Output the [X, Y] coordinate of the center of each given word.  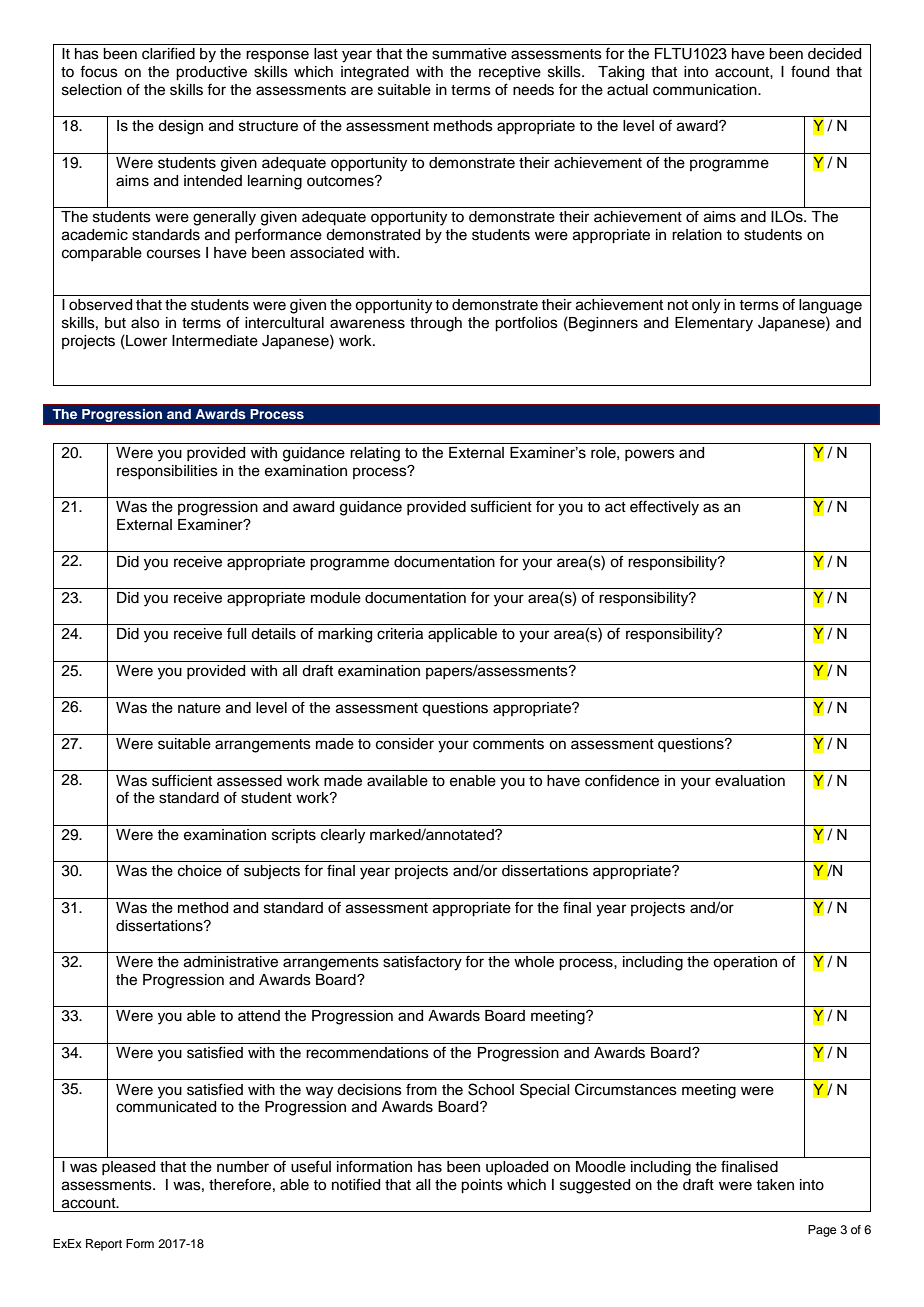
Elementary [714, 324]
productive [211, 73]
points [482, 1186]
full [236, 633]
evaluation [750, 781]
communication [706, 90]
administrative [231, 962]
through [436, 324]
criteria [400, 634]
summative [469, 54]
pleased [128, 1168]
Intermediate [215, 341]
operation [745, 963]
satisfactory [422, 963]
